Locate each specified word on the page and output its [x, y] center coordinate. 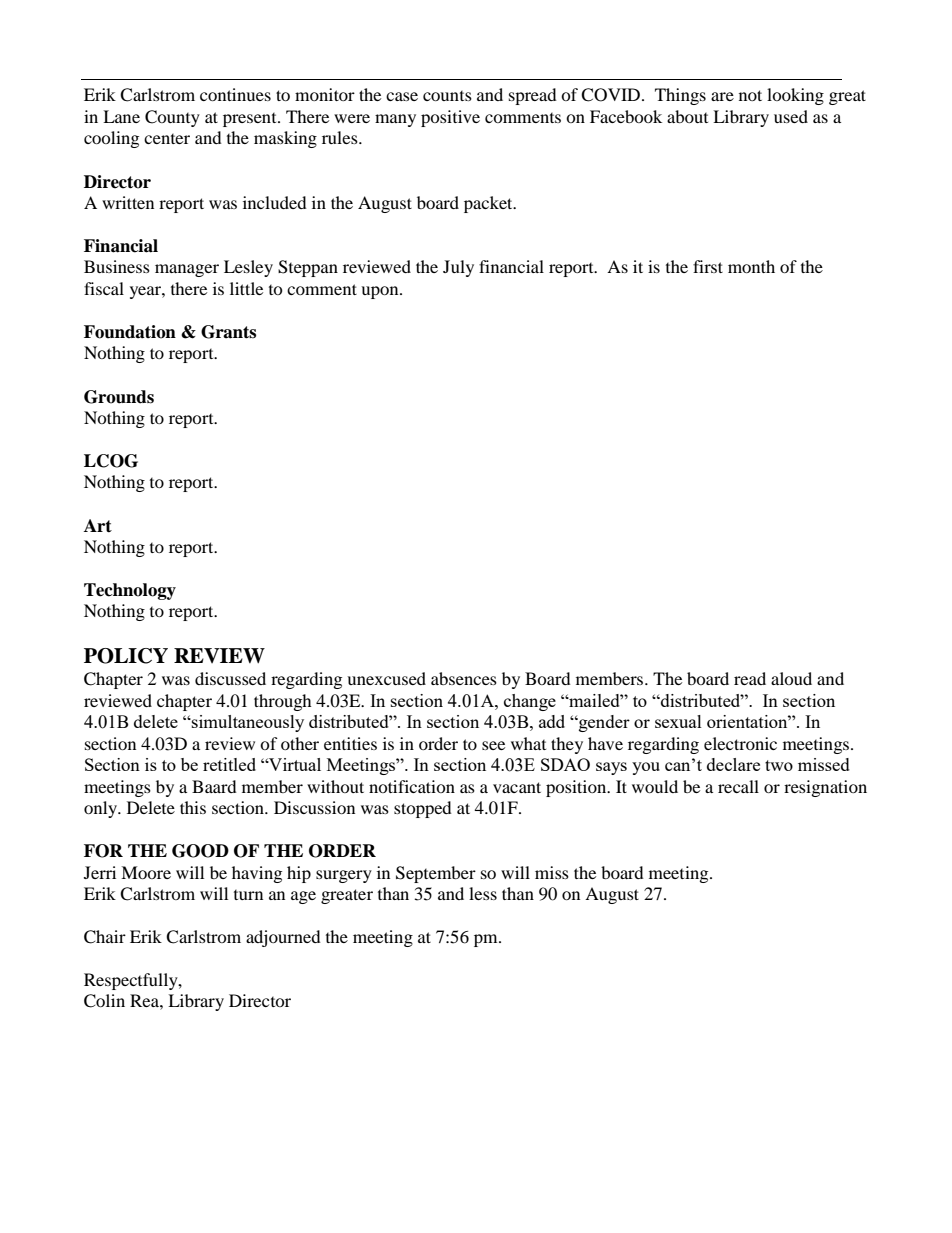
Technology [130, 591]
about [687, 116]
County [172, 118]
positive [450, 118]
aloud [791, 678]
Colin [104, 1001]
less [483, 893]
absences [464, 678]
